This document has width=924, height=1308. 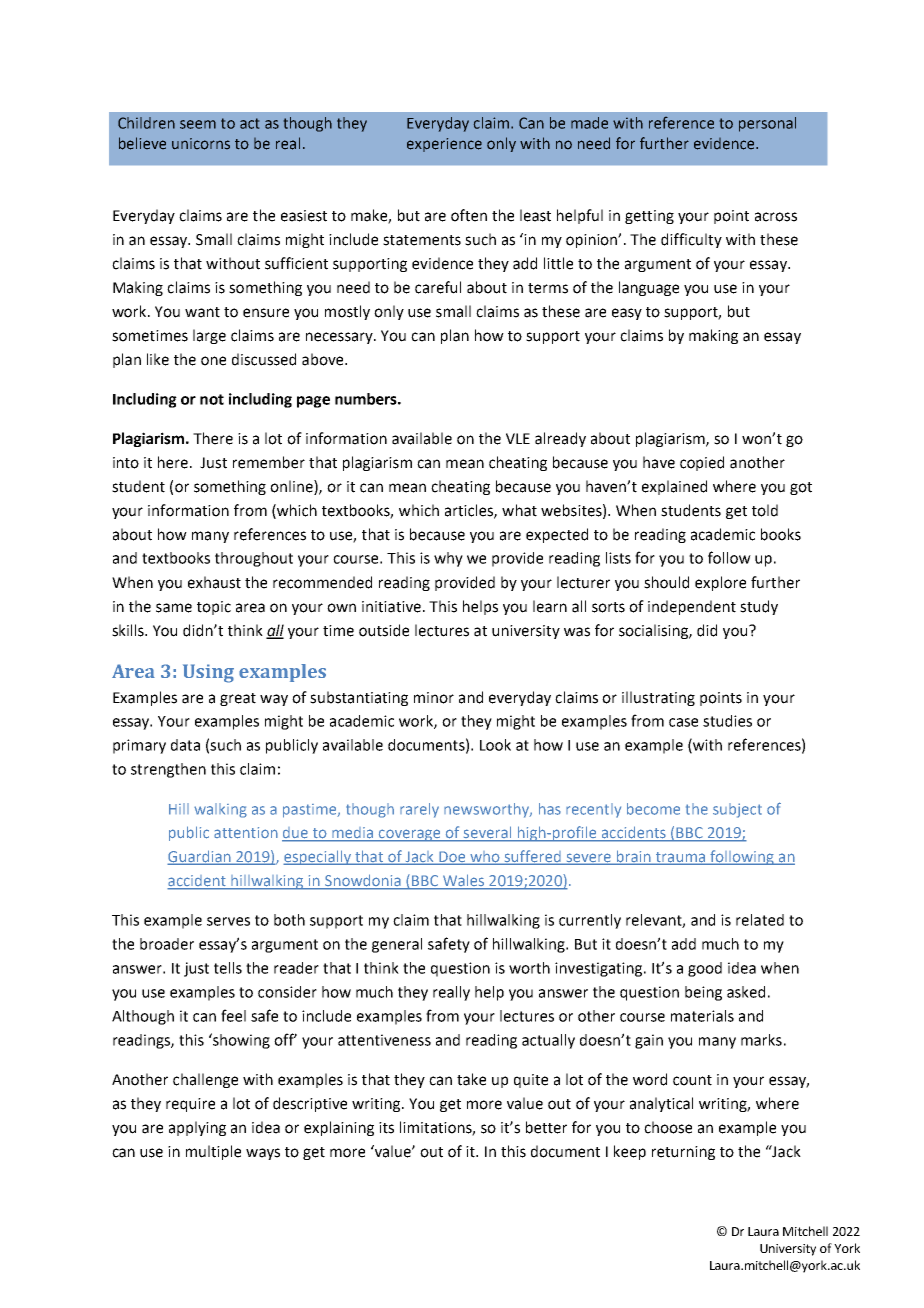 What do you see at coordinates (767, 124) in the document?
I see `personal` at bounding box center [767, 124].
